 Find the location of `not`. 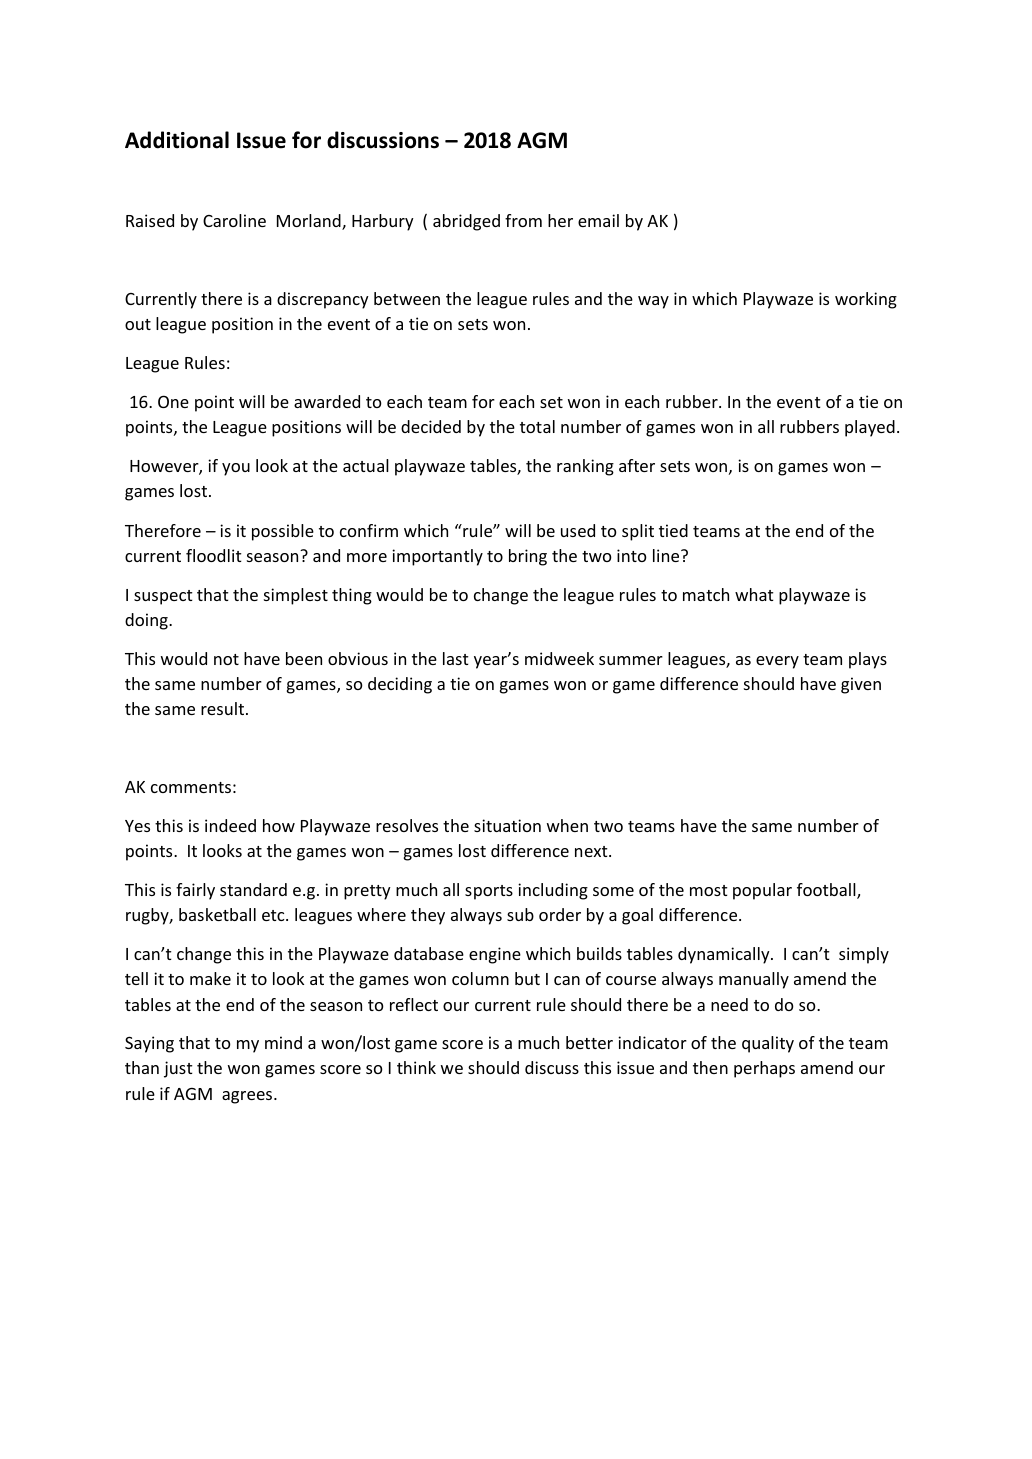

not is located at coordinates (226, 659).
